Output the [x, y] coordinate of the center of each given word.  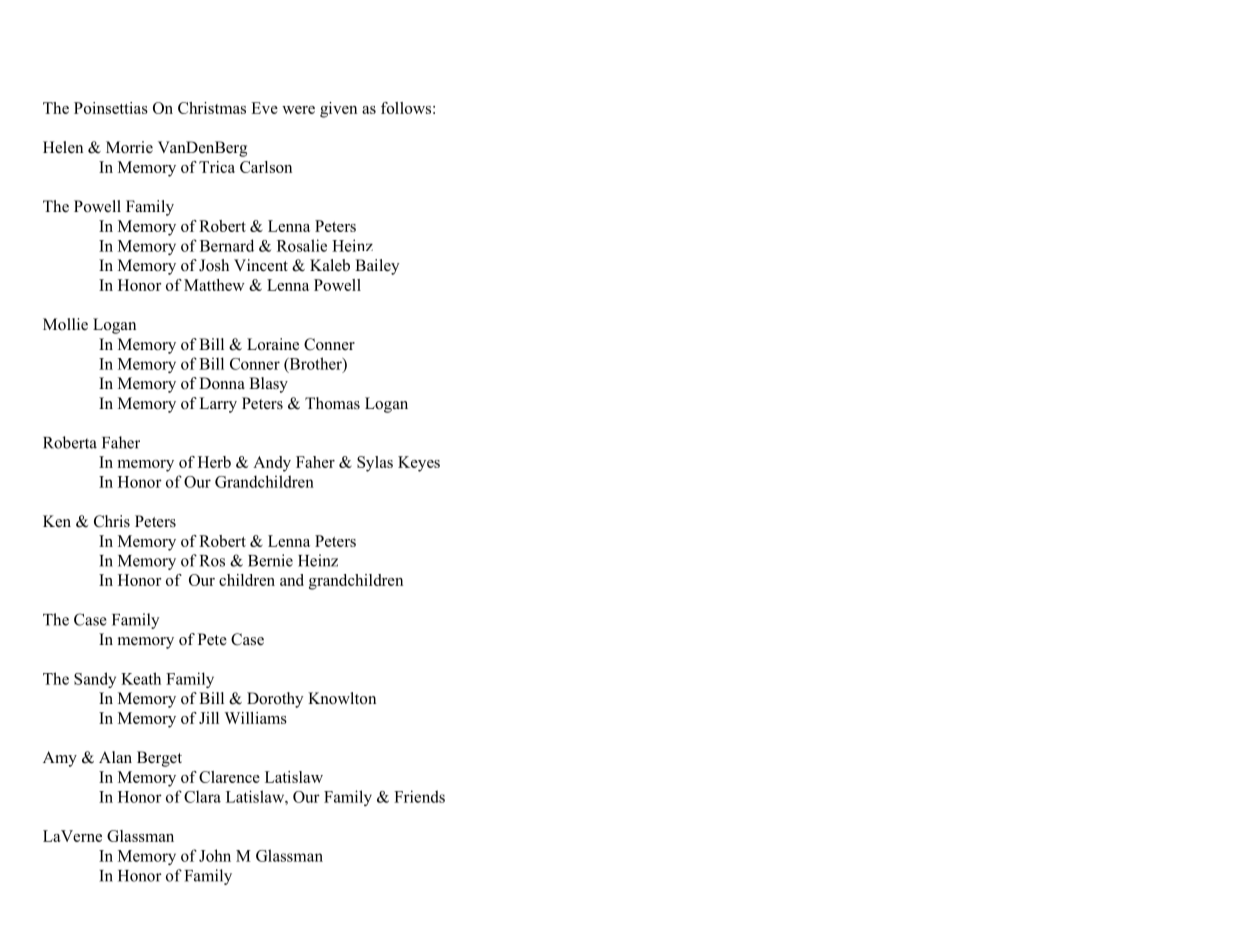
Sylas [375, 464]
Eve [264, 108]
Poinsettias [111, 108]
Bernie [270, 560]
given [338, 110]
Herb [214, 462]
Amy [60, 759]
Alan [115, 757]
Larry [218, 405]
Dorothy [275, 700]
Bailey [377, 267]
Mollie [65, 324]
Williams [256, 718]
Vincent [261, 265]
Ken [57, 521]
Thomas [332, 403]
